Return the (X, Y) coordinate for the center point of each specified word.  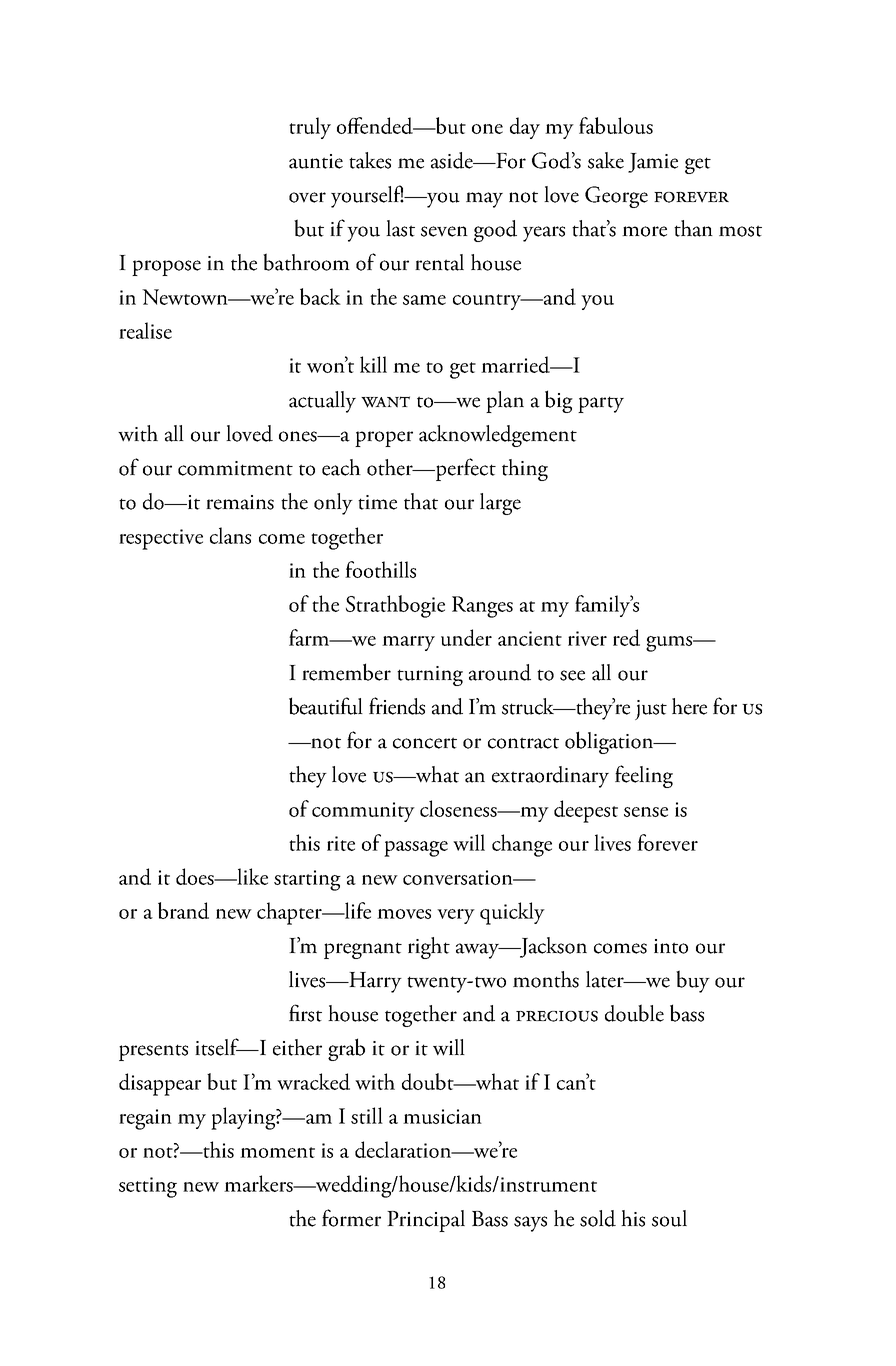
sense (646, 812)
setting (148, 1187)
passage (416, 849)
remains (240, 502)
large (500, 504)
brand (183, 910)
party (601, 404)
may (484, 200)
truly (310, 128)
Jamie (653, 163)
